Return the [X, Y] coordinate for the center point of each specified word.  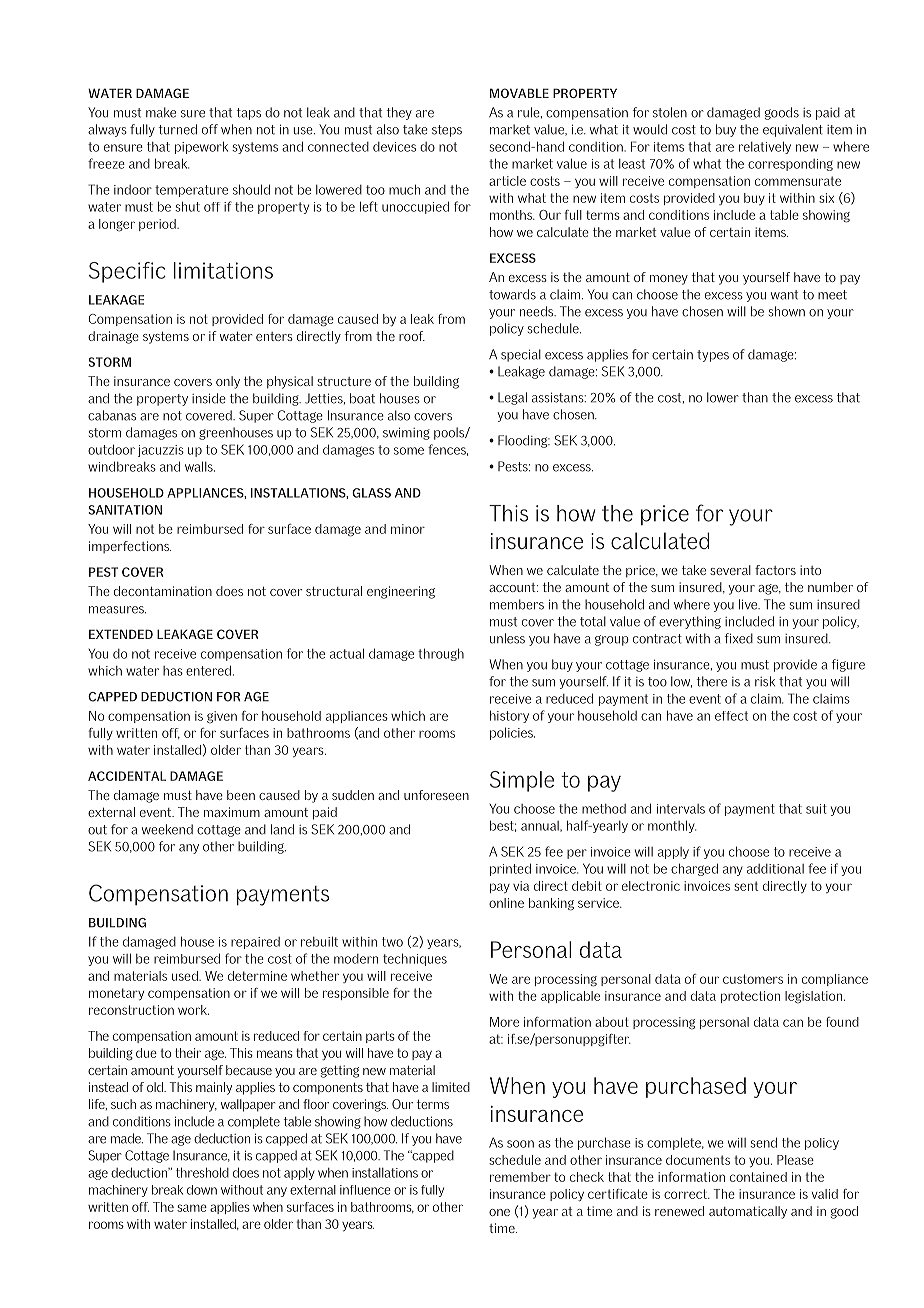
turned [177, 129]
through [441, 654]
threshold [202, 1172]
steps [447, 131]
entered [208, 670]
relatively [765, 147]
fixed [738, 638]
